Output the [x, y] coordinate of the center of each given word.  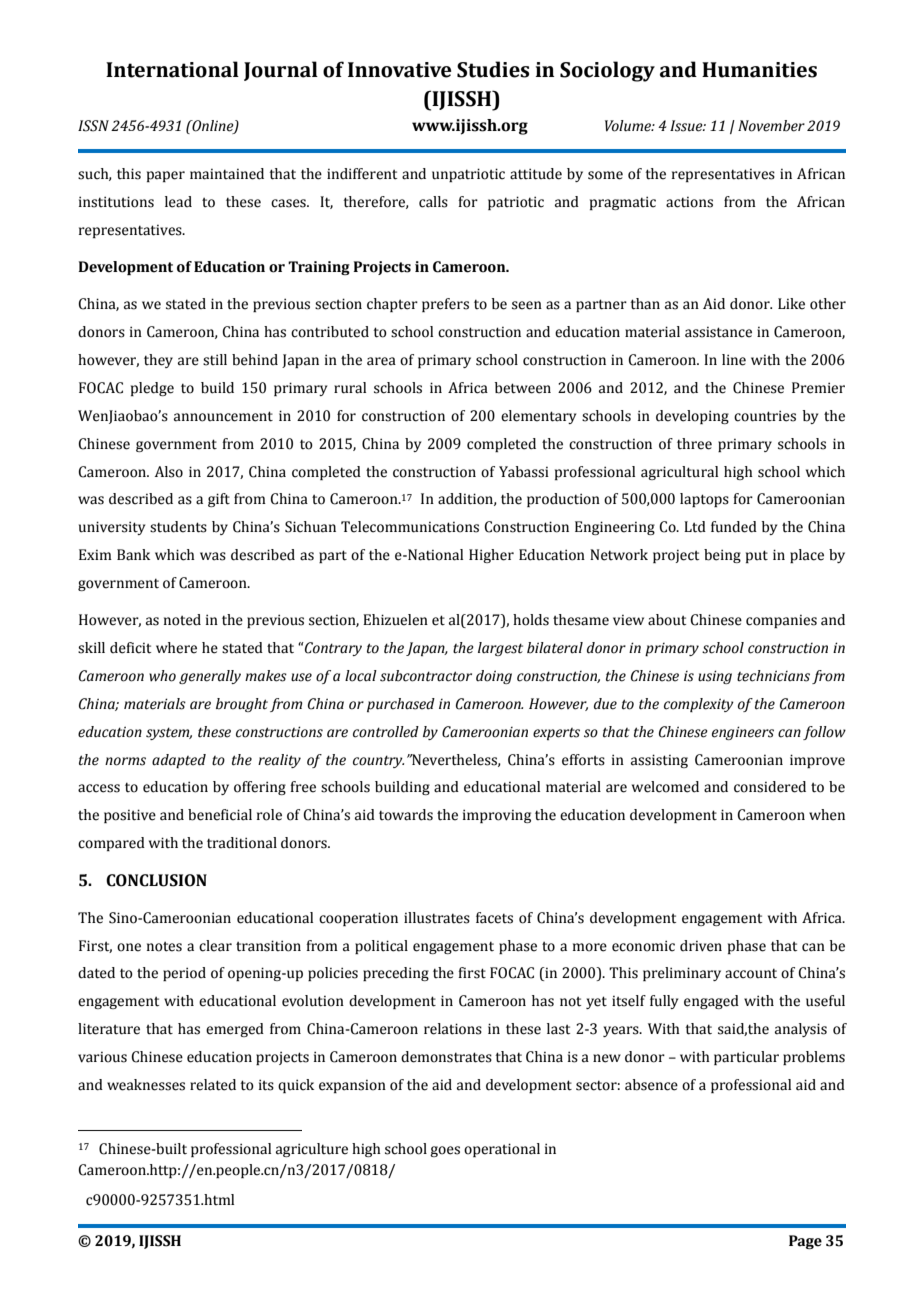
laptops [704, 500]
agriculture [312, 1150]
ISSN [93, 126]
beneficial [220, 815]
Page [805, 1242]
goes [445, 1151]
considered [770, 787]
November [771, 126]
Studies [493, 69]
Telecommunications [410, 527]
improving [497, 816]
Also [169, 472]
